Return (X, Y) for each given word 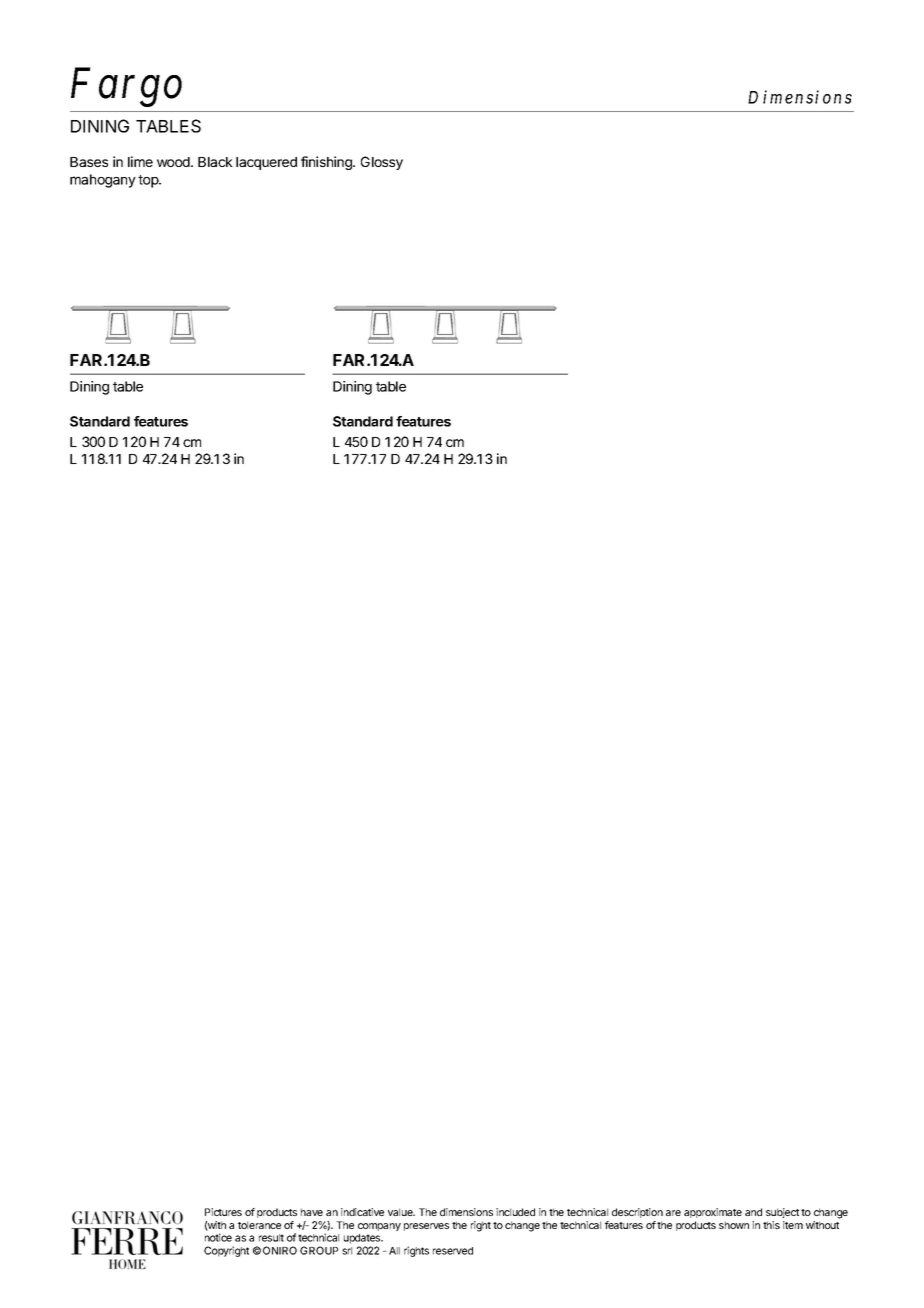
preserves (426, 1227)
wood (174, 162)
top (149, 181)
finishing (327, 163)
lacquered (266, 163)
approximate (713, 1213)
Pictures (223, 1212)
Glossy (382, 163)
